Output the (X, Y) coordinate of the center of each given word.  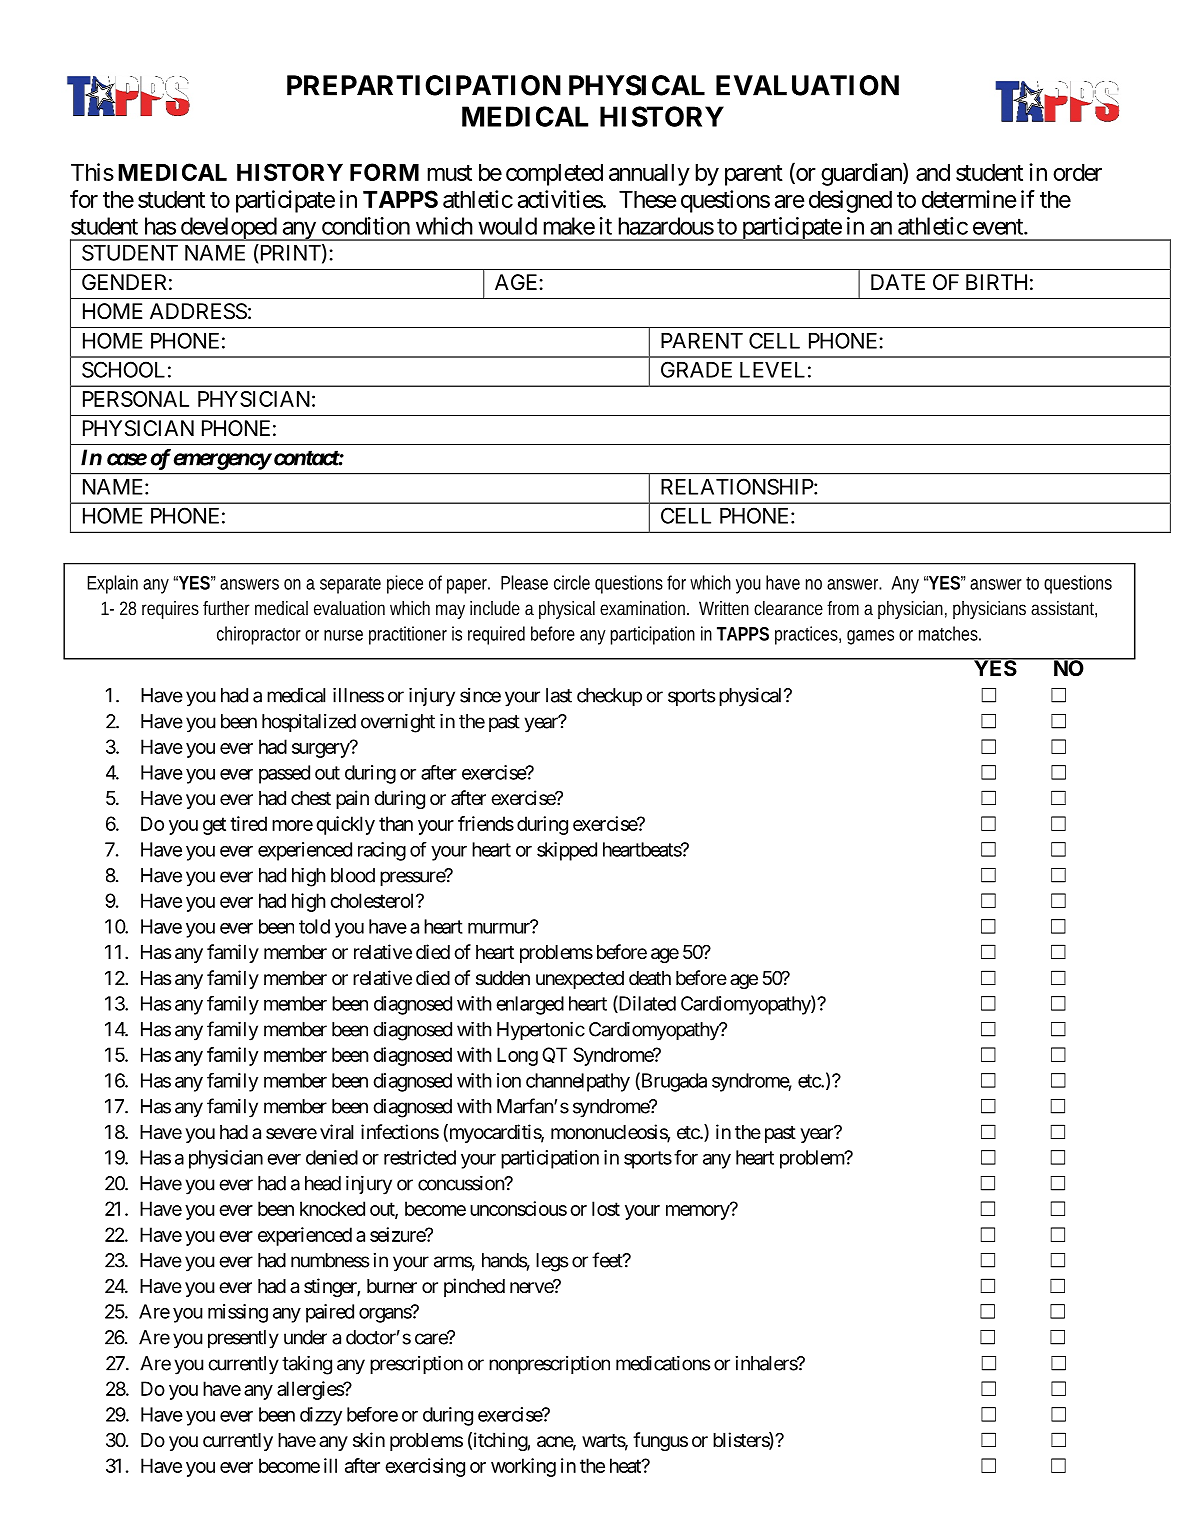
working (523, 1467)
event (999, 226)
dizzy (321, 1416)
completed (554, 174)
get (214, 826)
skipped (567, 851)
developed (228, 229)
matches (950, 633)
